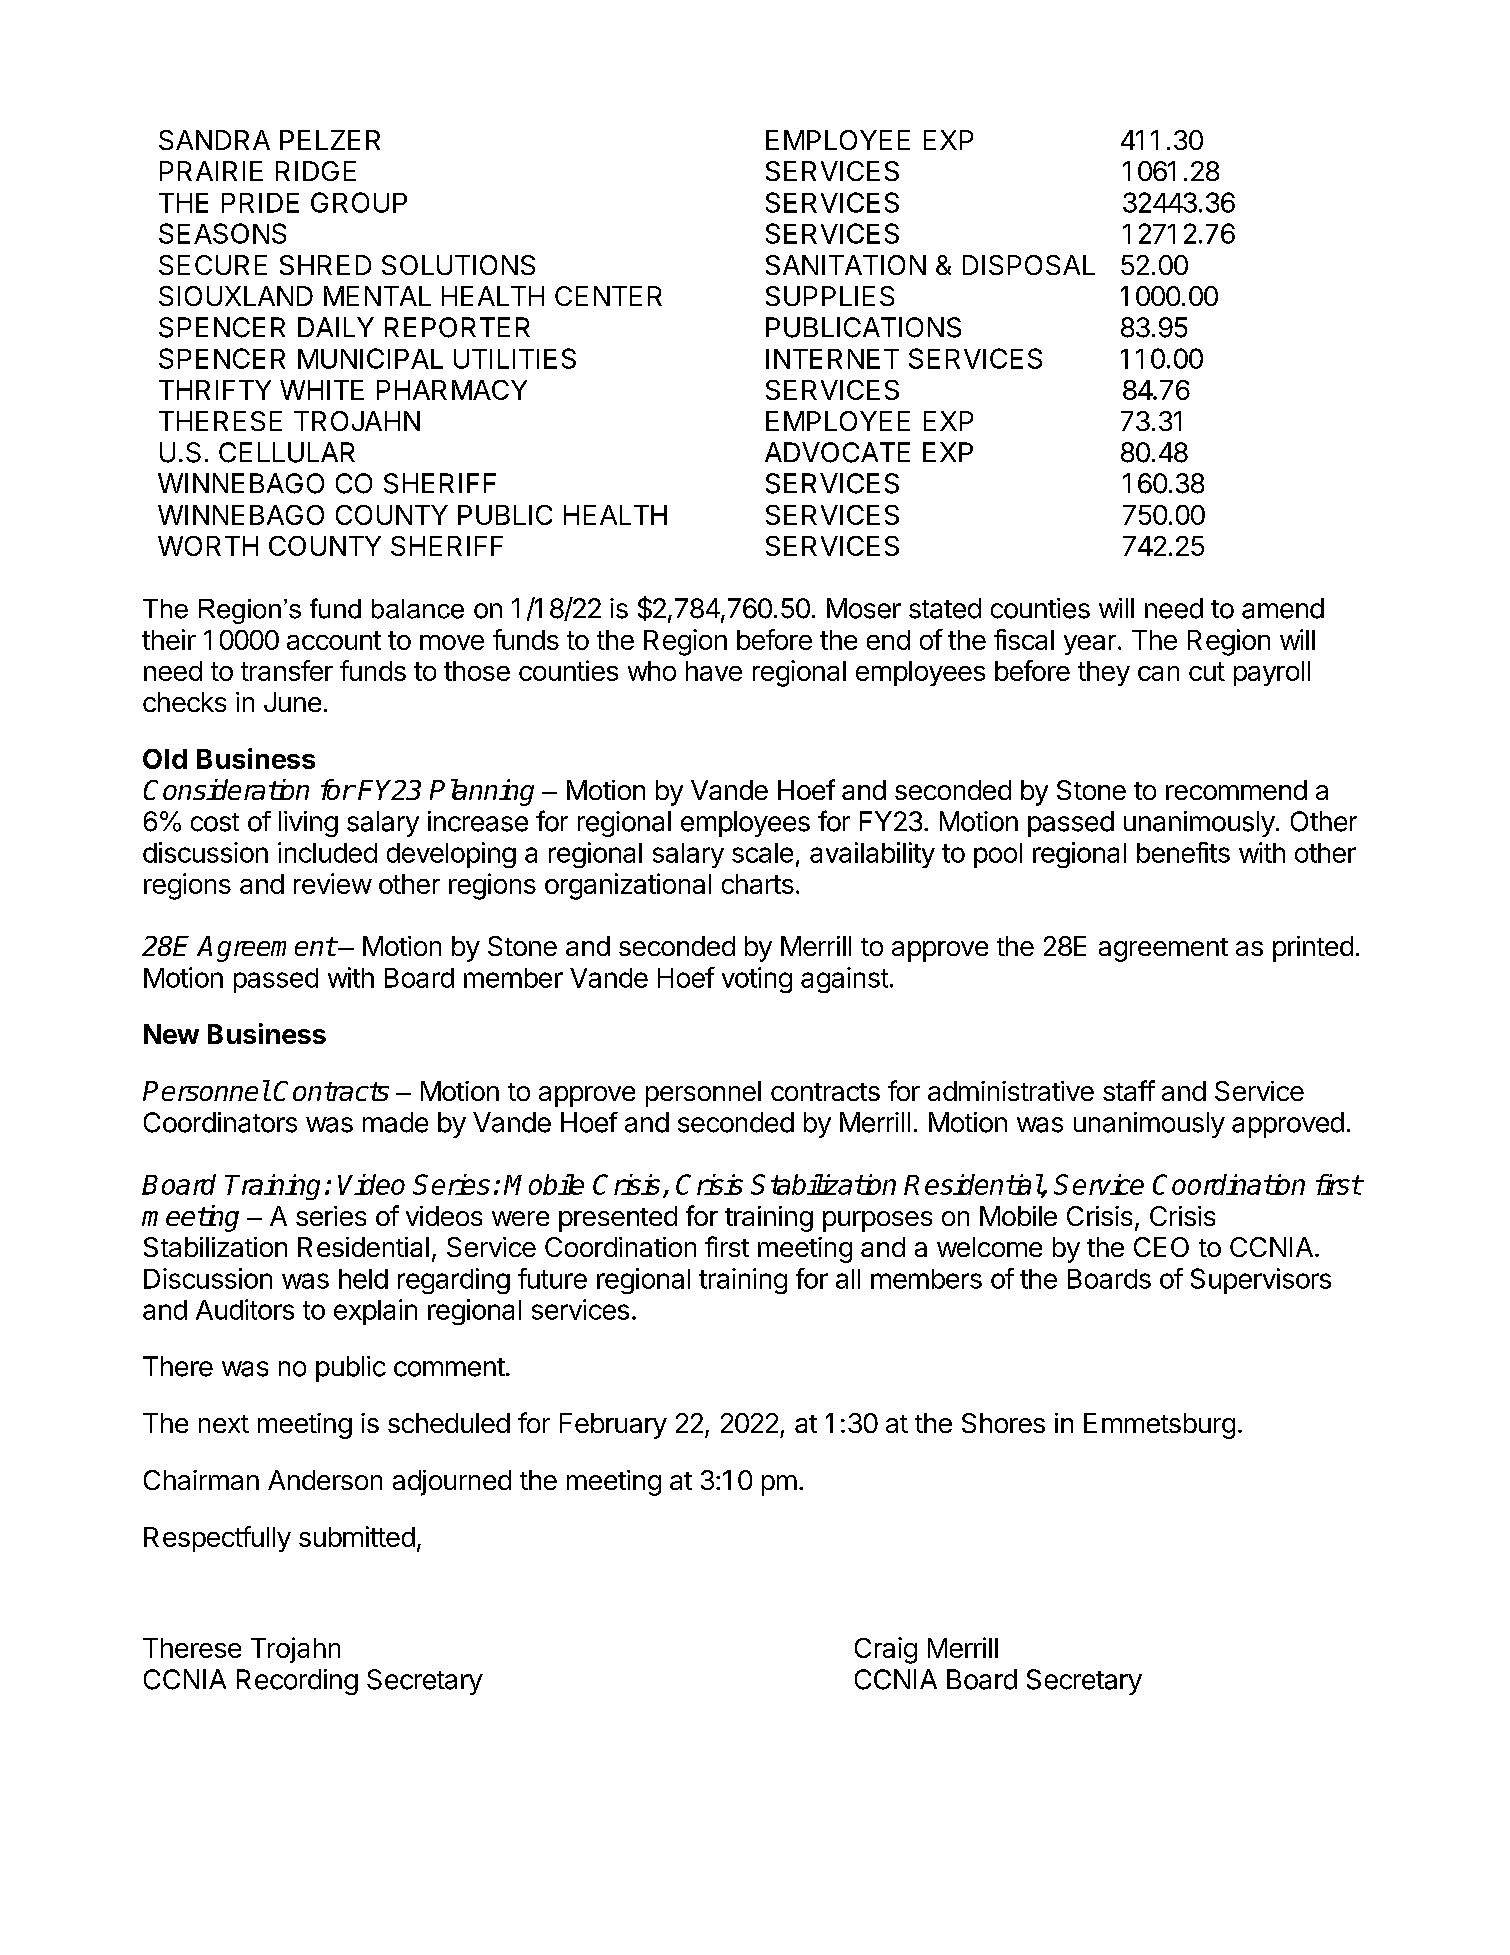 The height and width of the screenshot is (1955, 1510). What do you see at coordinates (758, 884) in the screenshot?
I see `charts` at bounding box center [758, 884].
